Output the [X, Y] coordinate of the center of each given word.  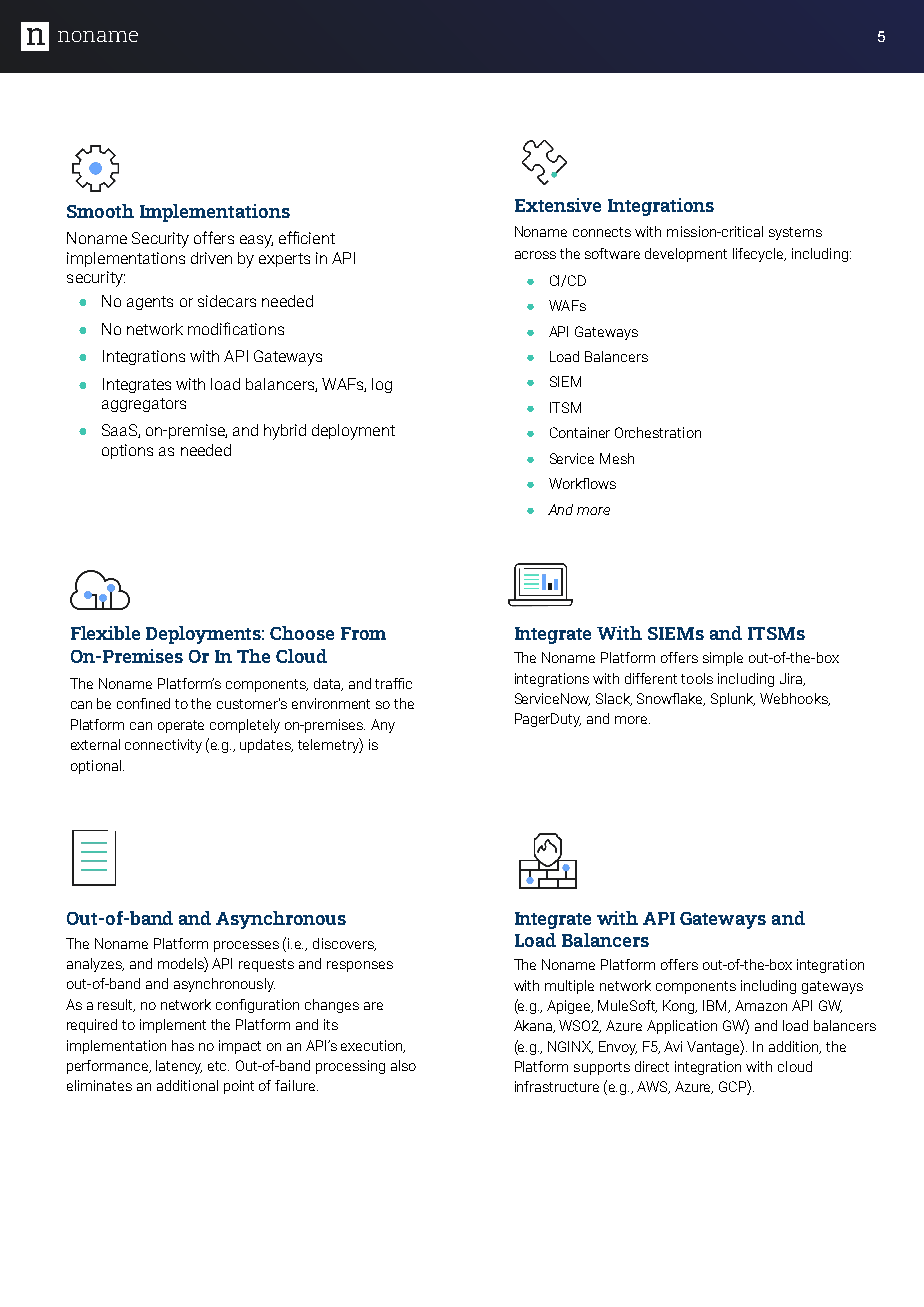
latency [179, 1067]
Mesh [617, 458]
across [535, 255]
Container [580, 432]
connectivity [163, 746]
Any [383, 726]
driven [211, 258]
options [127, 451]
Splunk [733, 700]
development [686, 255]
